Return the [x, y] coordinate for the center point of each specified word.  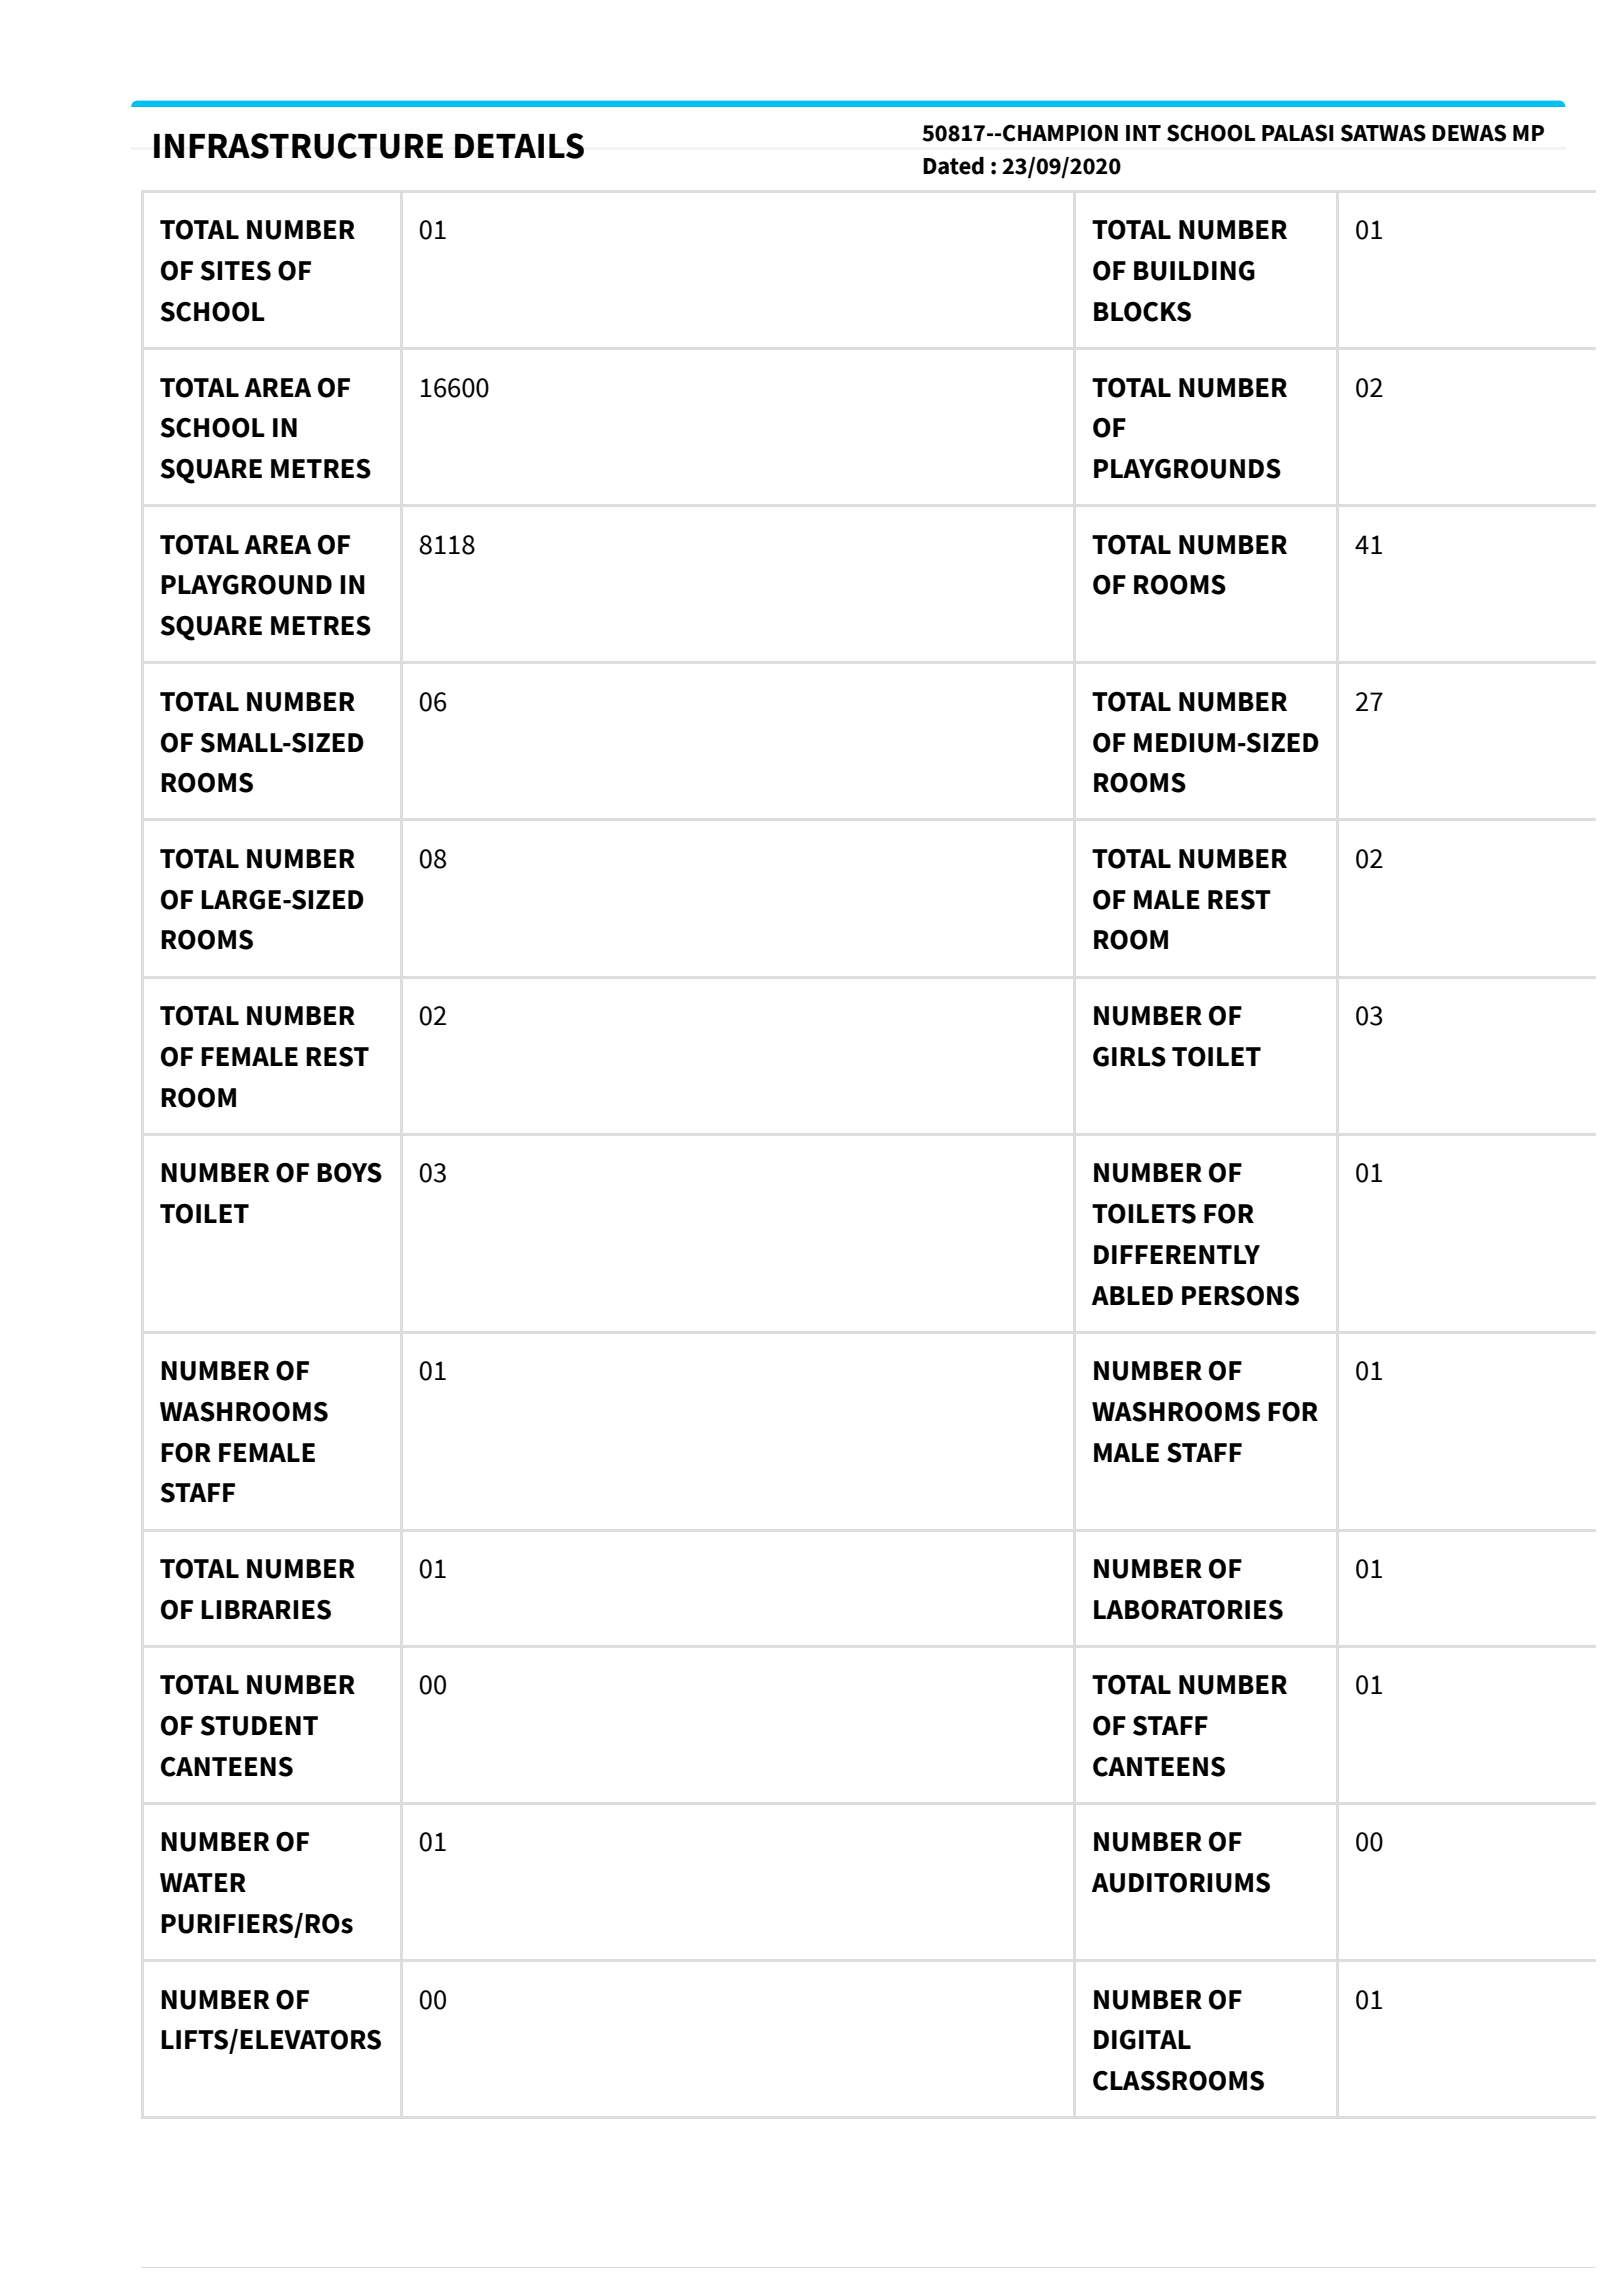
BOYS [349, 1173]
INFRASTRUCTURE [298, 146]
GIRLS [1129, 1057]
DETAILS [519, 146]
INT [1143, 133]
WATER [203, 1882]
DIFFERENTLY [1177, 1254]
